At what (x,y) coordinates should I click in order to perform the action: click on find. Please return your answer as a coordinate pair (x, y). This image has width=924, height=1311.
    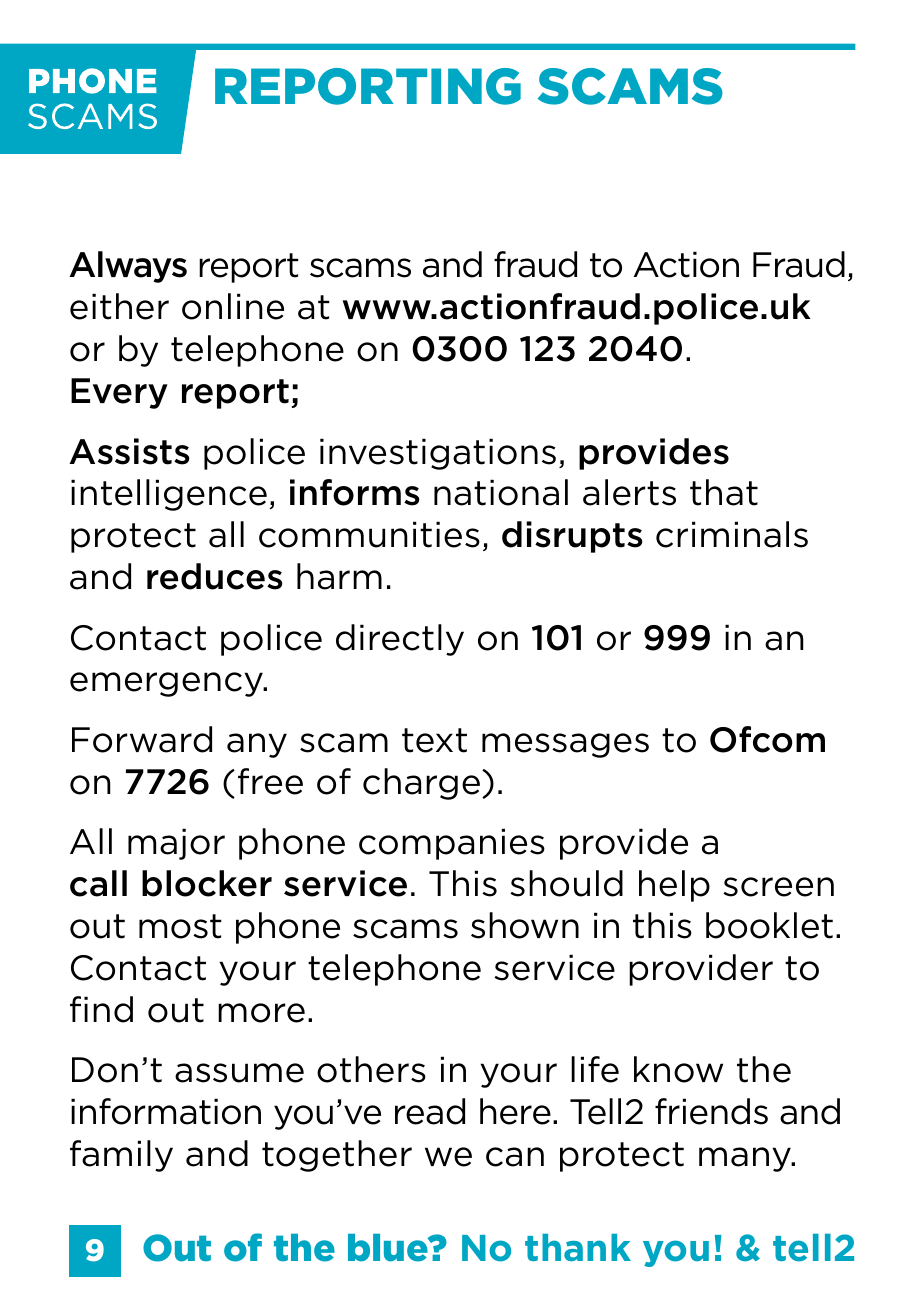
    Looking at the image, I should click on (101, 1009).
